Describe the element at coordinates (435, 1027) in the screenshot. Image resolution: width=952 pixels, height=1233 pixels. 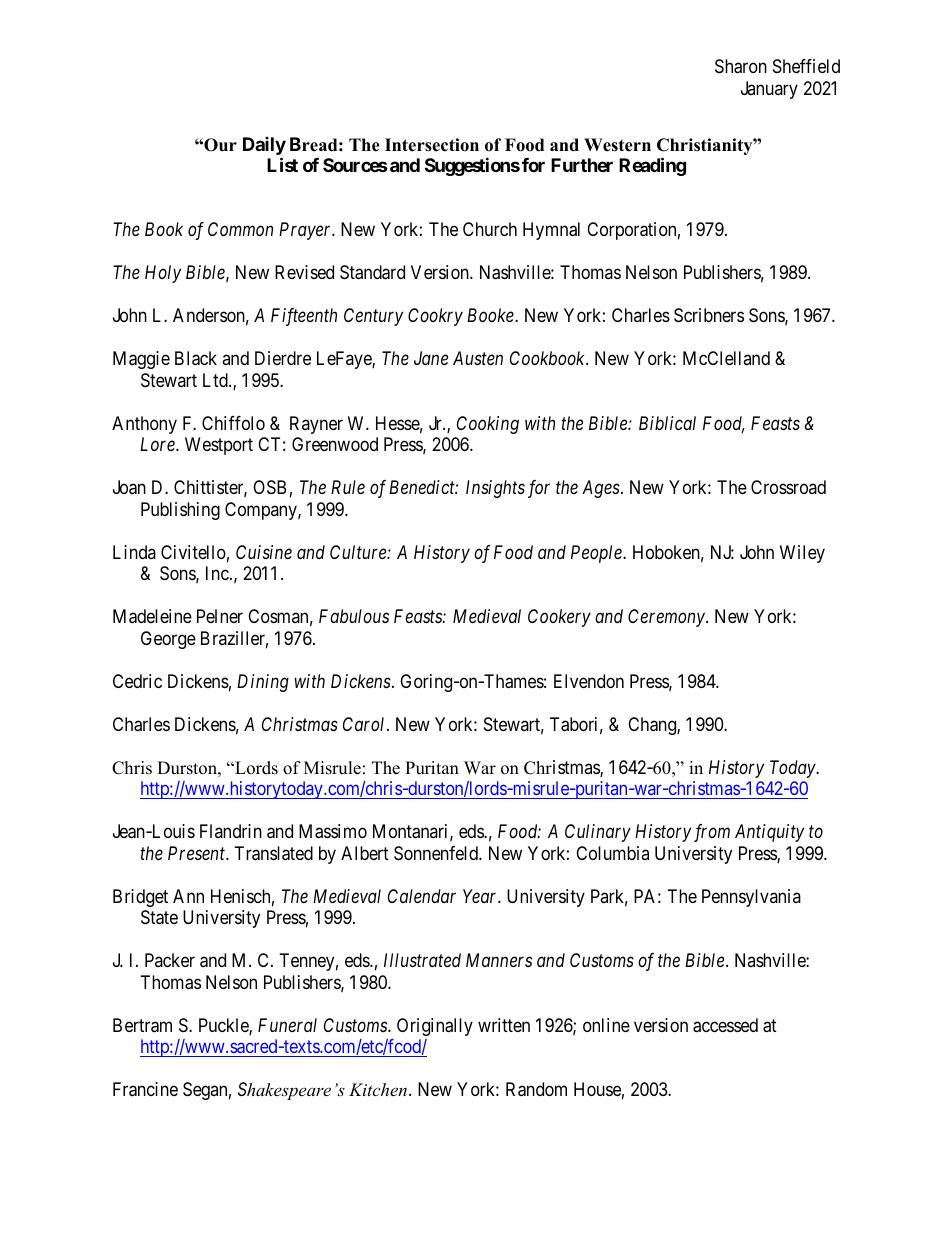
I see `Originally` at that location.
